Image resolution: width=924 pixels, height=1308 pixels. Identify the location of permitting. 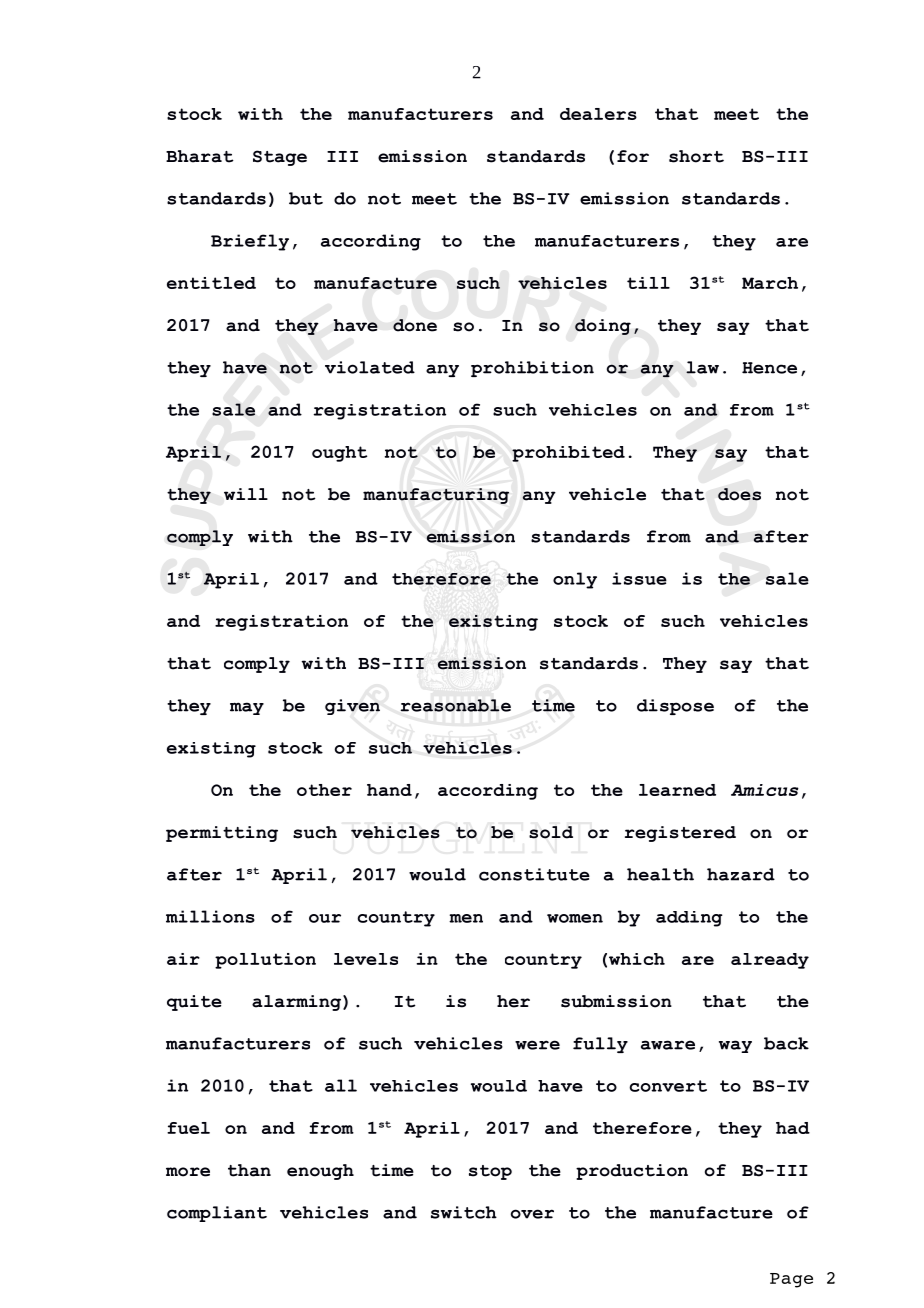
(222, 834).
